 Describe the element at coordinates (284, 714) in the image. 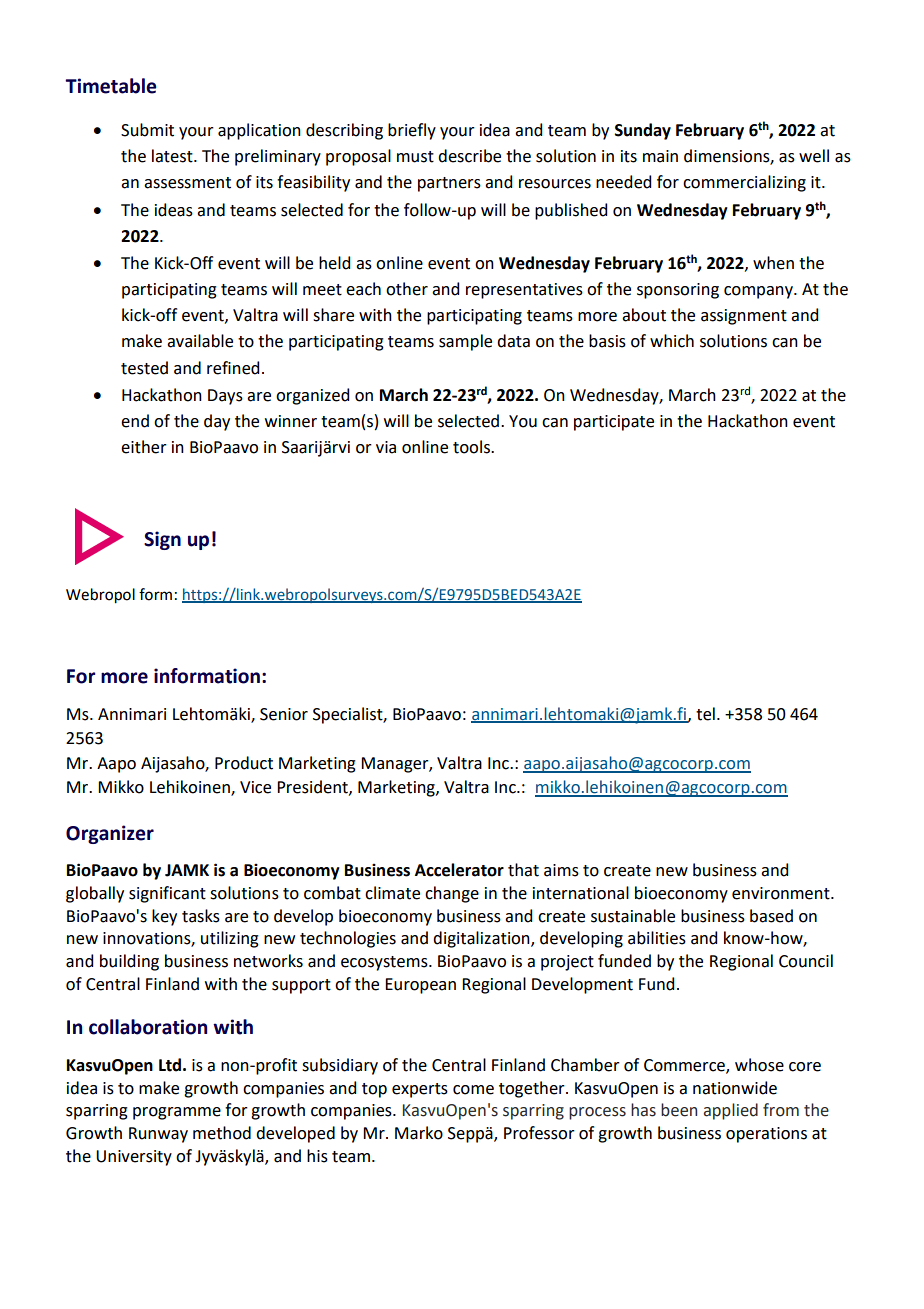

I see `Senior` at that location.
